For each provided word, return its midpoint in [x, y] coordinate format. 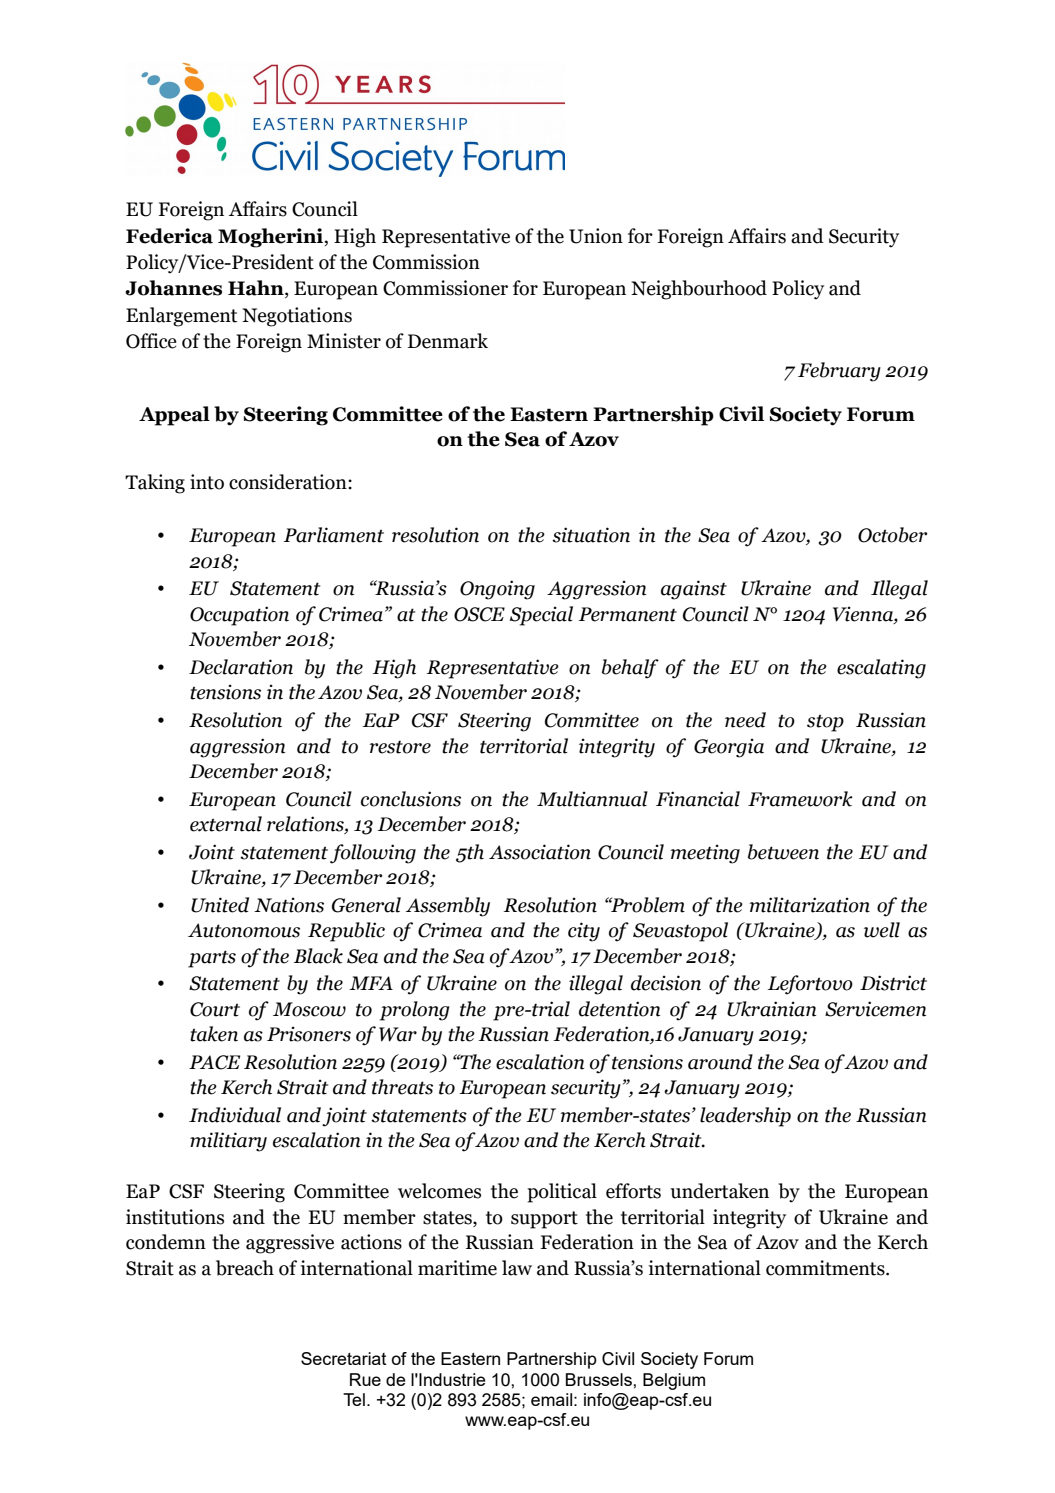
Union [596, 236]
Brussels [600, 1379]
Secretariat [343, 1358]
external [226, 824]
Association [540, 852]
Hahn [257, 289]
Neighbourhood [699, 290]
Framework [800, 799]
